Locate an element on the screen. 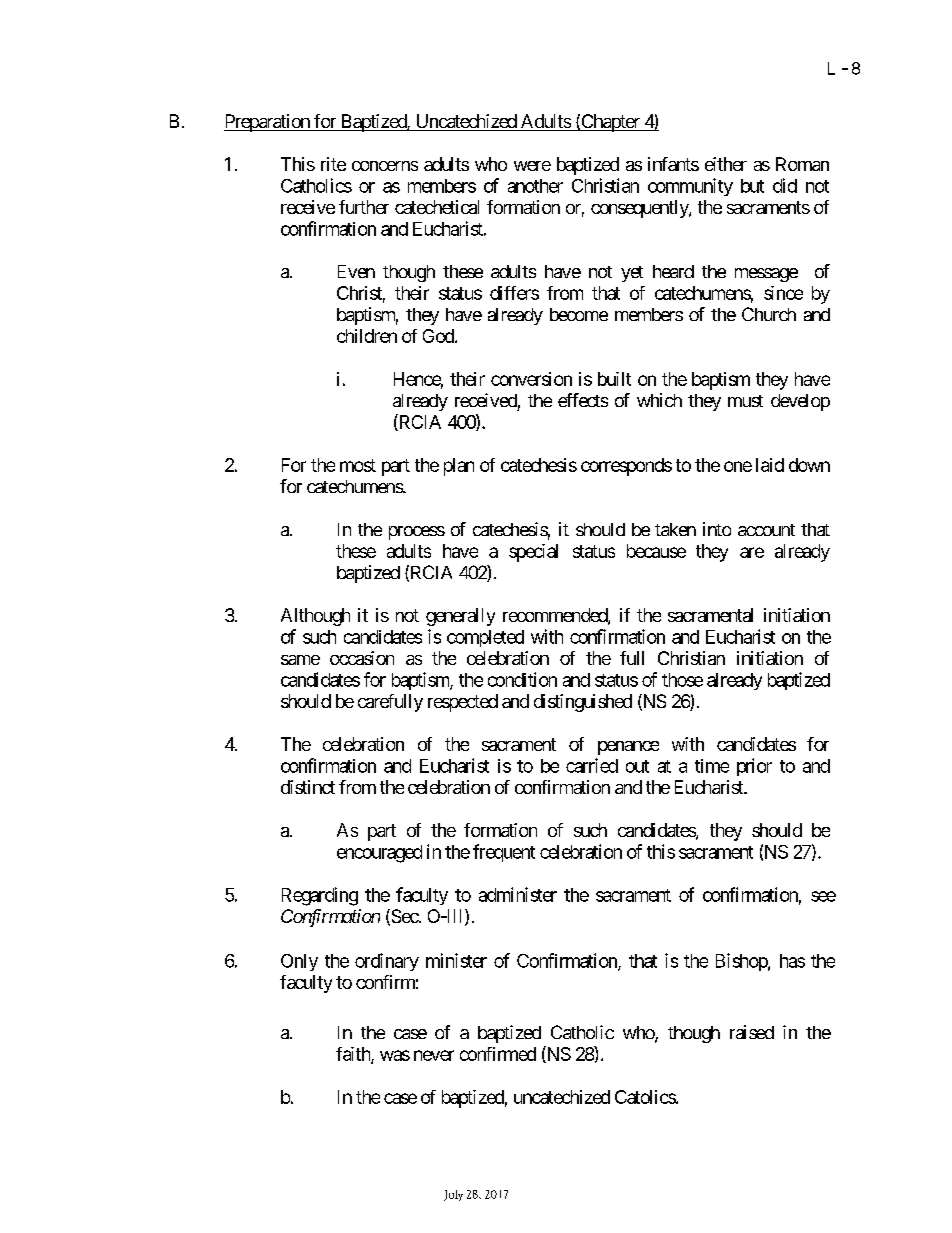  rite is located at coordinates (333, 164).
